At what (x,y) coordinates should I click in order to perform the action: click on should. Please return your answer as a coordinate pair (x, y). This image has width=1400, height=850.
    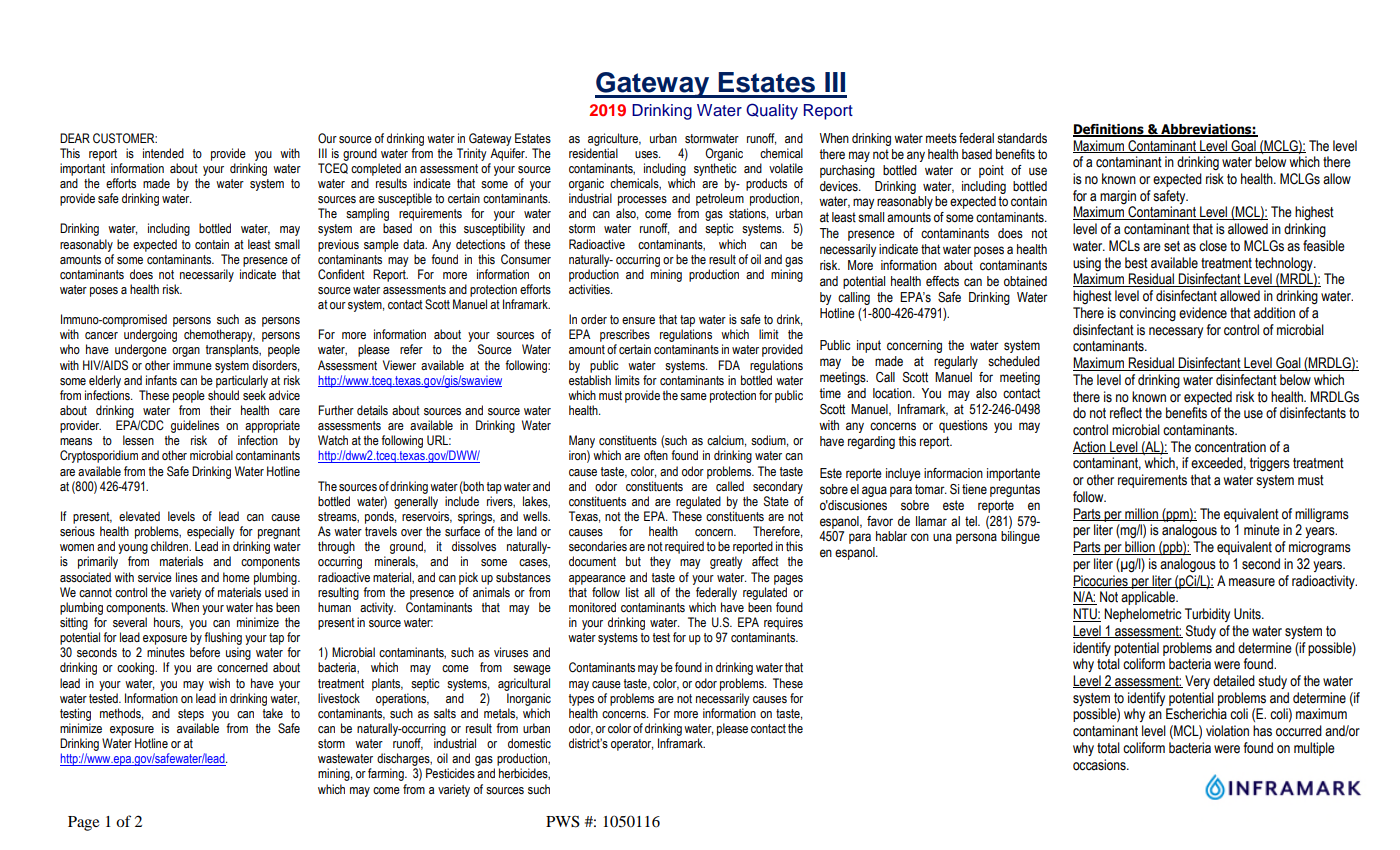
    Looking at the image, I should click on (223, 395).
